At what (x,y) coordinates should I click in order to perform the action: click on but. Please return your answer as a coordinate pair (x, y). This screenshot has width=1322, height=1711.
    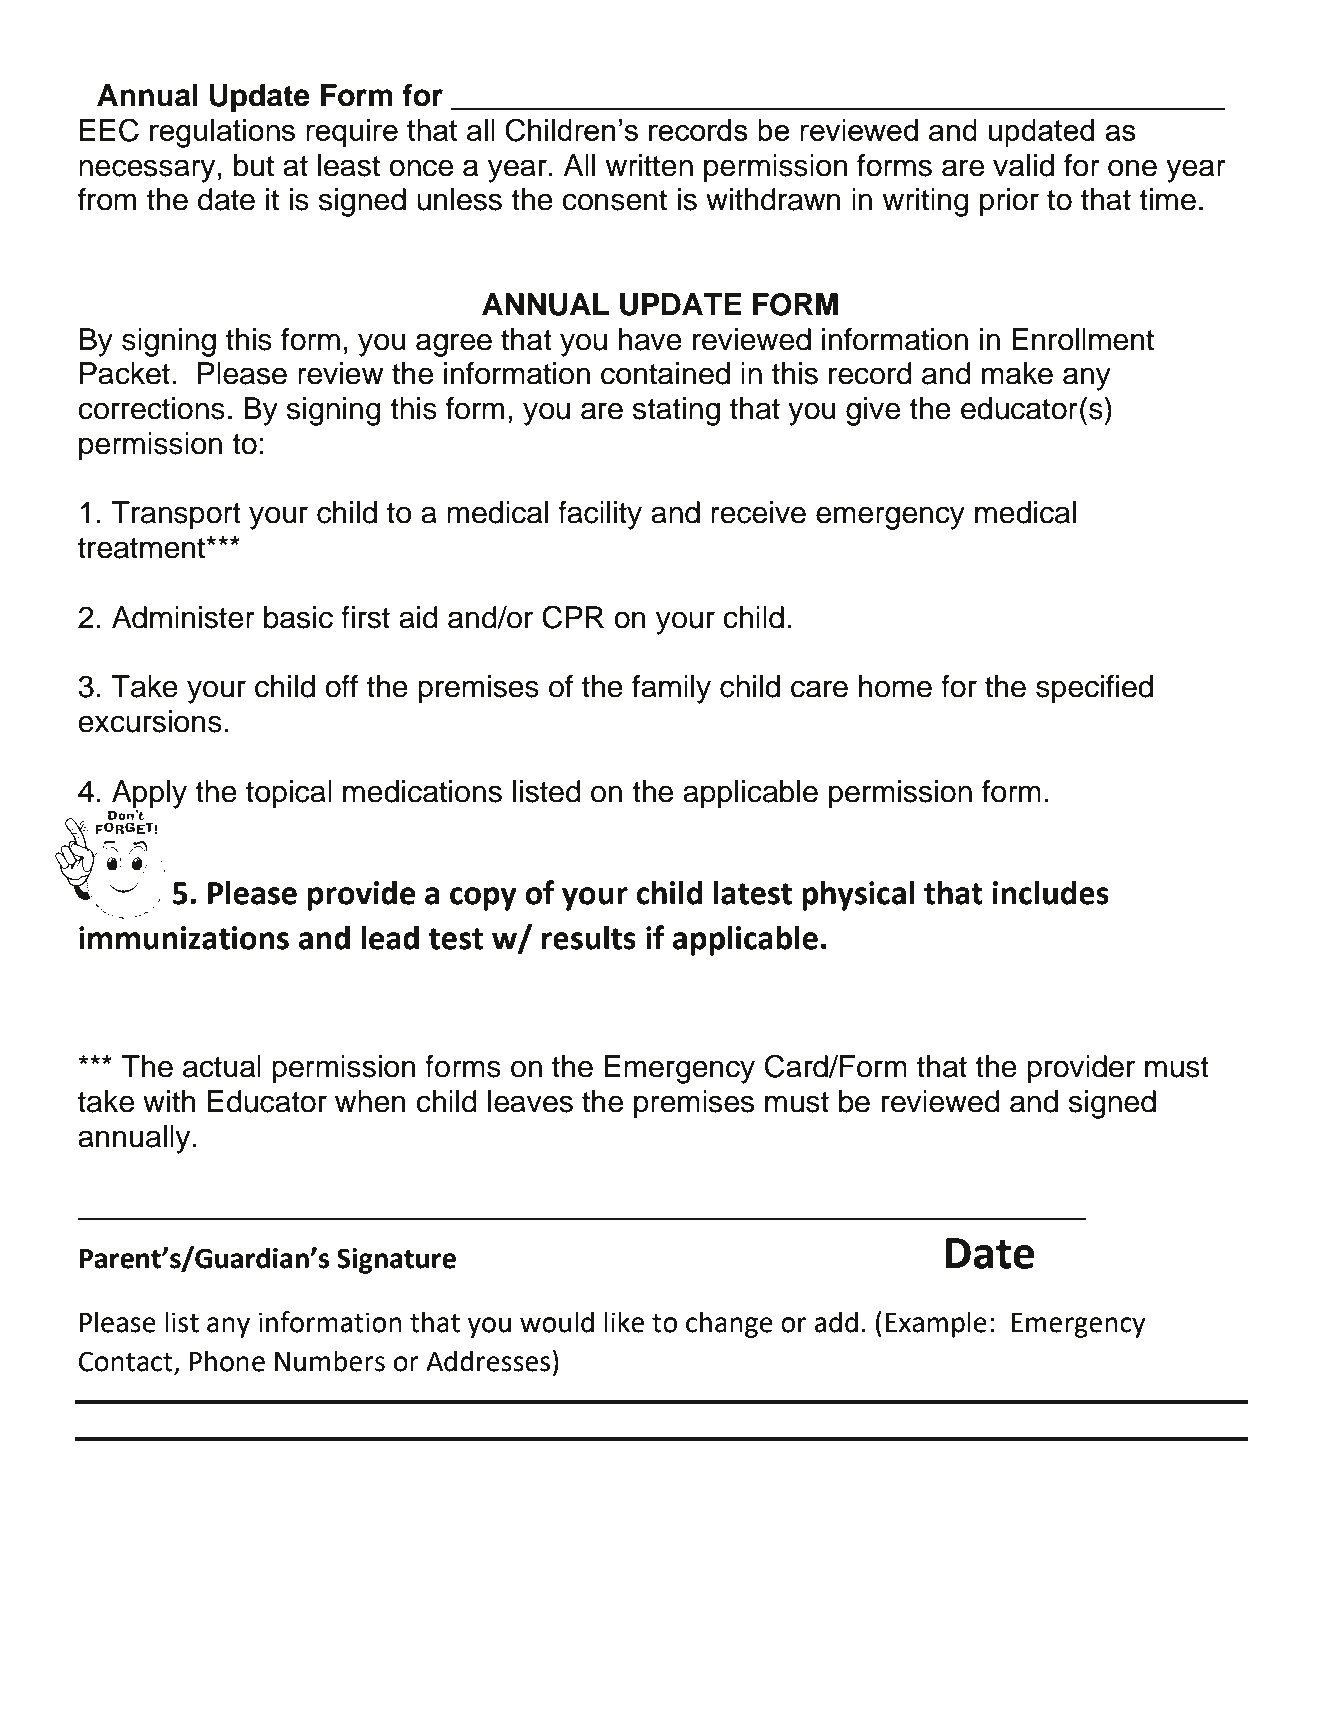
    Looking at the image, I should click on (254, 165).
